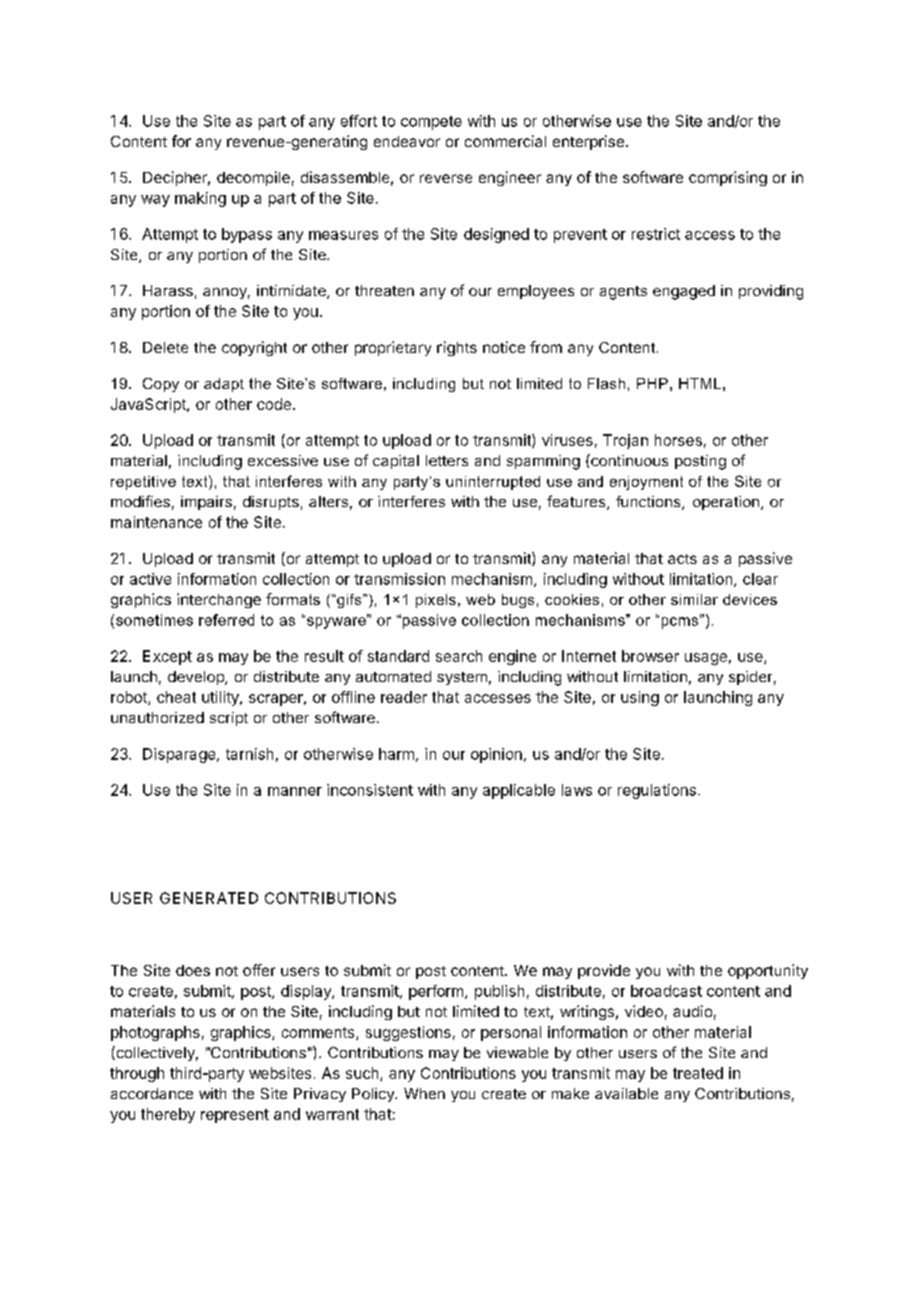  Describe the element at coordinates (226, 620) in the document. I see `referred` at that location.
